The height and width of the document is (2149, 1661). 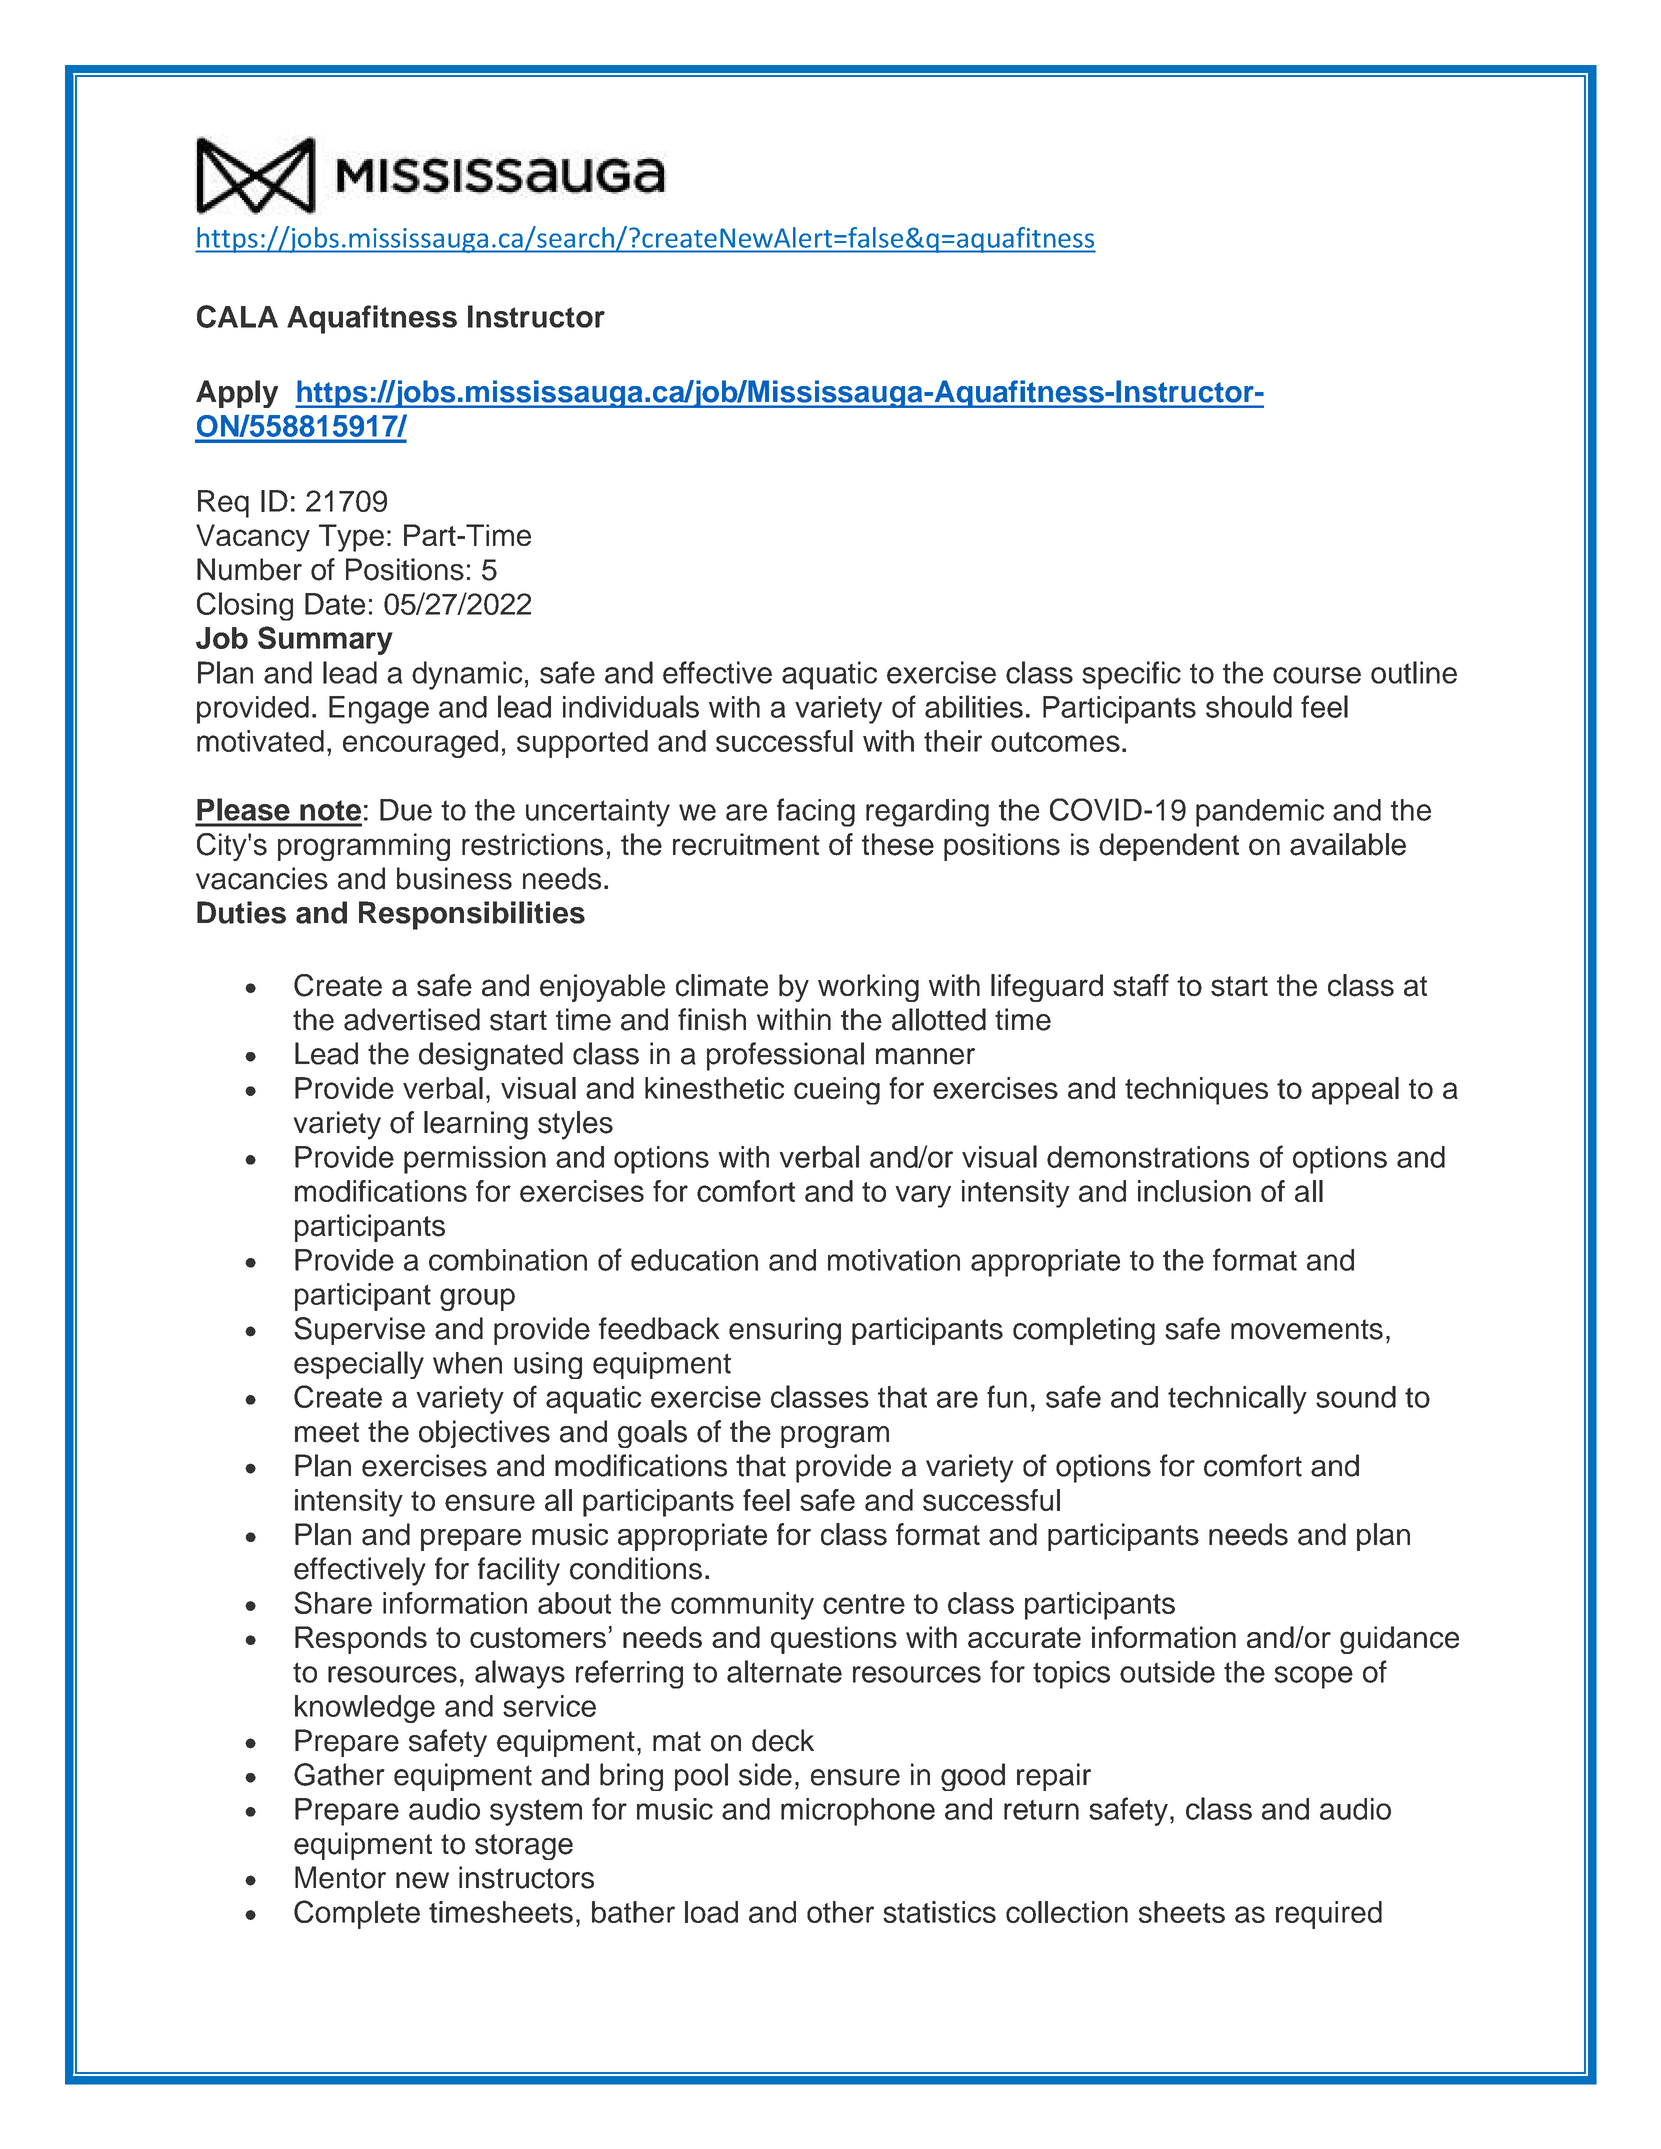 What do you see at coordinates (840, 1912) in the document?
I see `other` at bounding box center [840, 1912].
